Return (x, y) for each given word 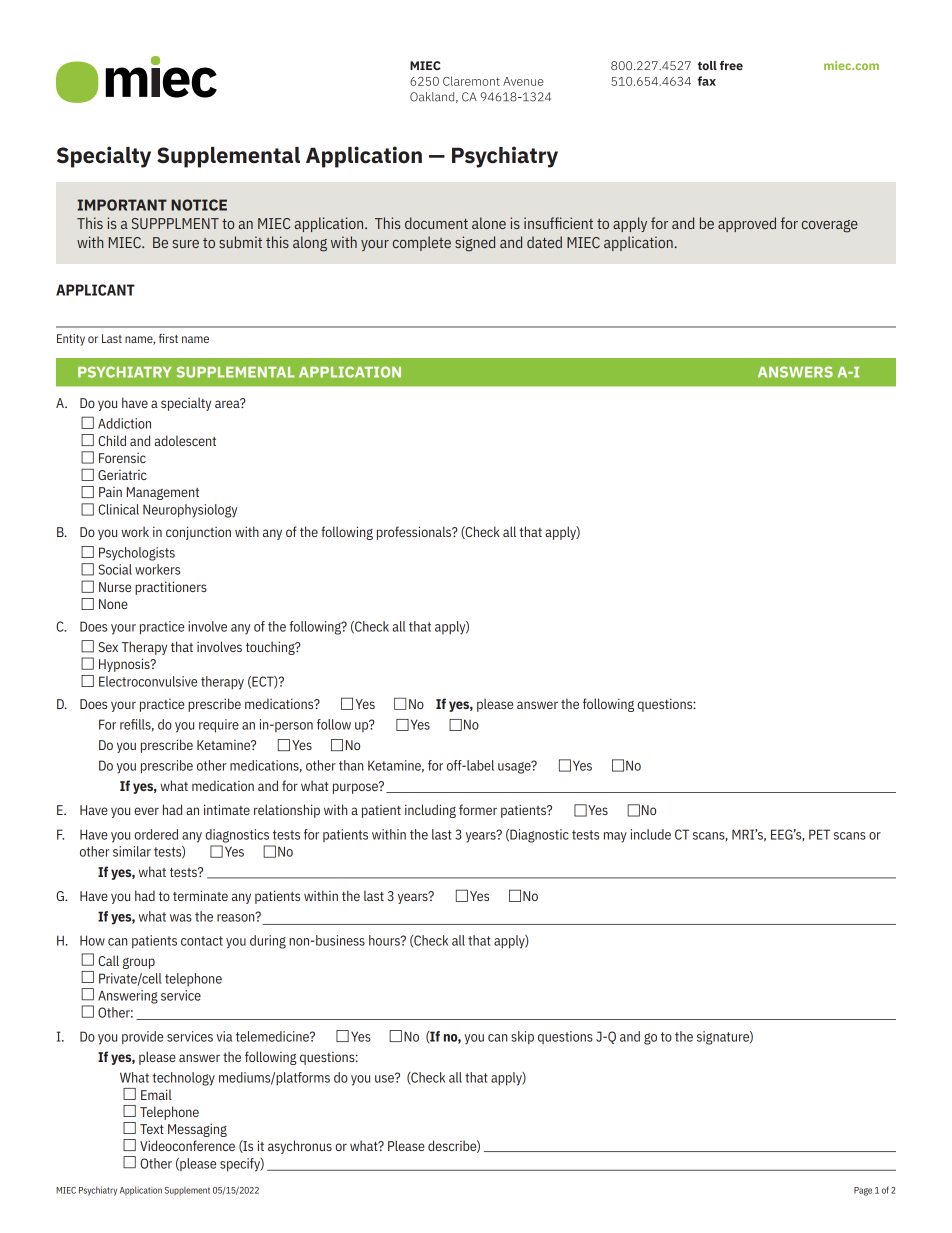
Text (152, 1129)
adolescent (185, 440)
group (139, 963)
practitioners (171, 588)
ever (146, 811)
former (478, 809)
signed (475, 244)
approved (747, 224)
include (651, 834)
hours (385, 940)
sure (186, 244)
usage (515, 767)
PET (819, 834)
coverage (830, 226)
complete (422, 243)
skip (522, 1038)
